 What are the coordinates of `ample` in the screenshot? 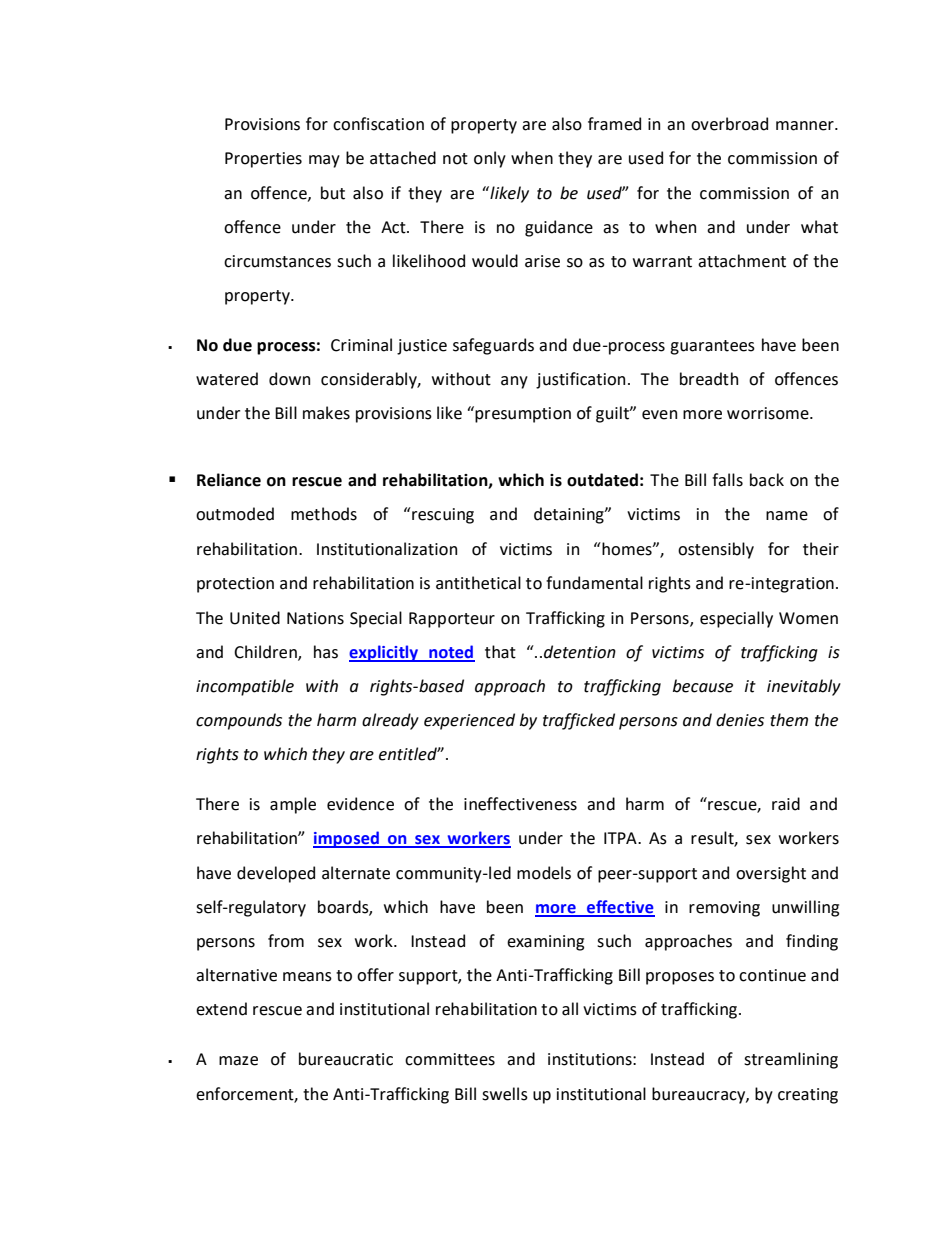 It's located at (293, 805).
